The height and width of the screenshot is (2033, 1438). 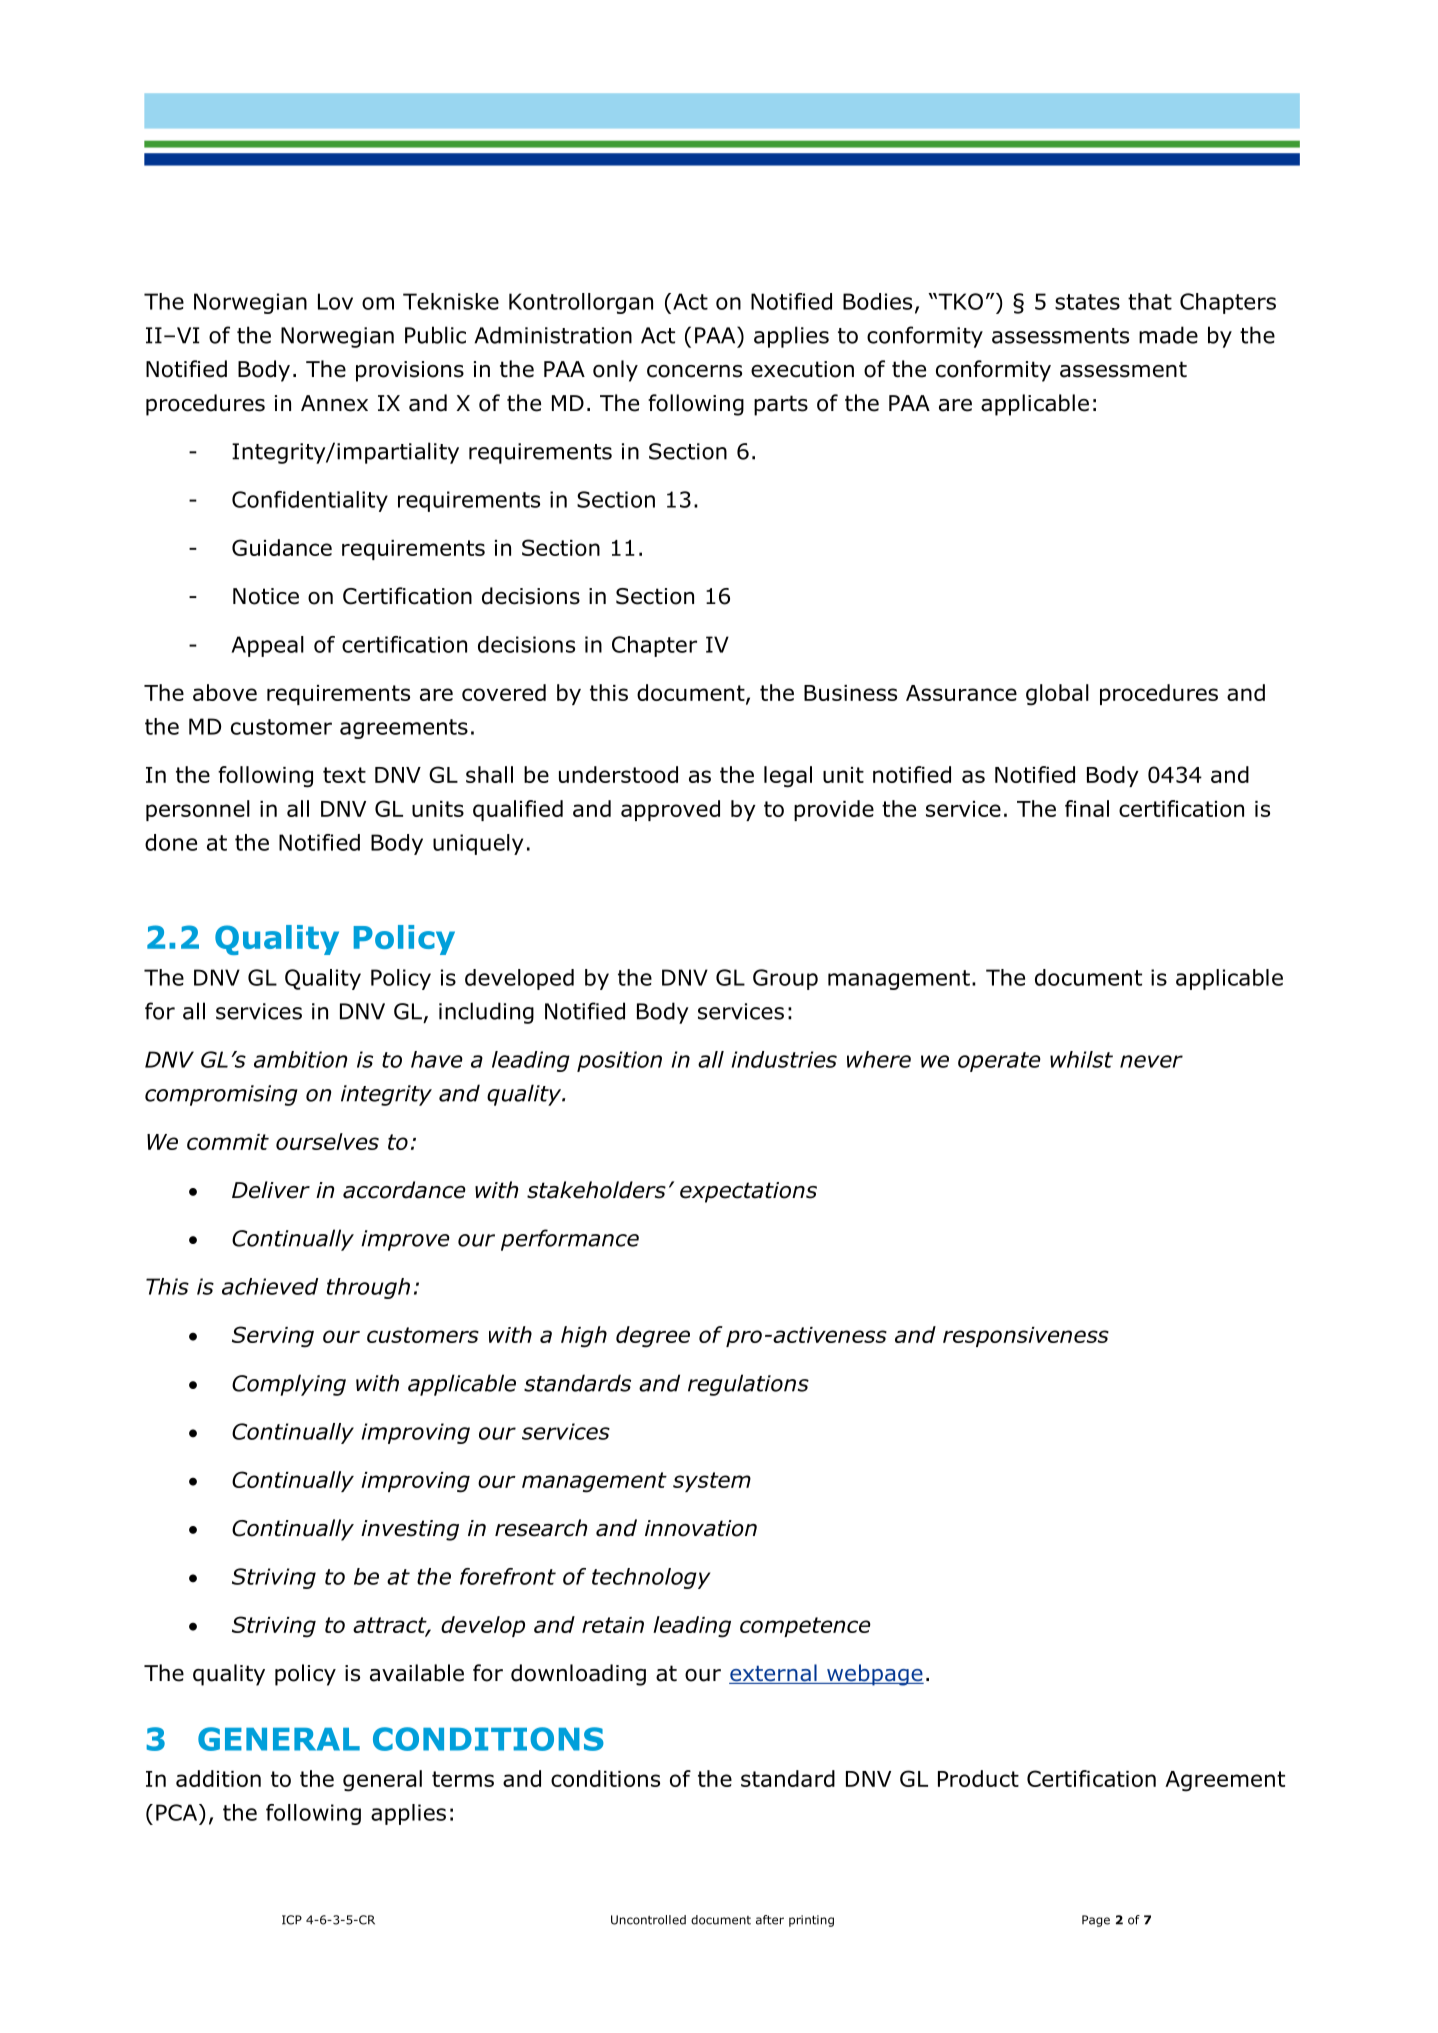 I want to click on states, so click(x=1087, y=302).
